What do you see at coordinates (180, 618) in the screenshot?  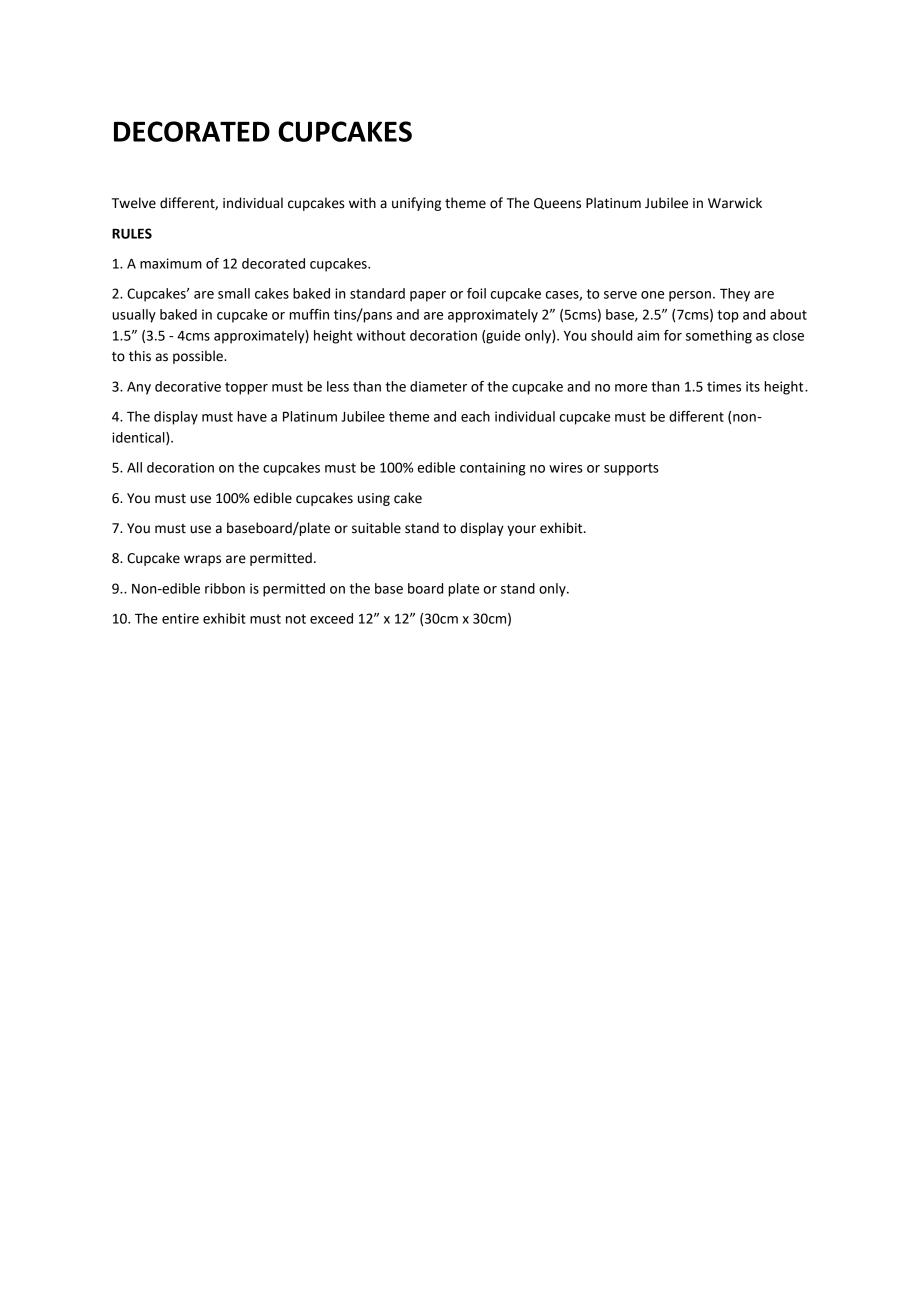 I see `entire` at bounding box center [180, 618].
